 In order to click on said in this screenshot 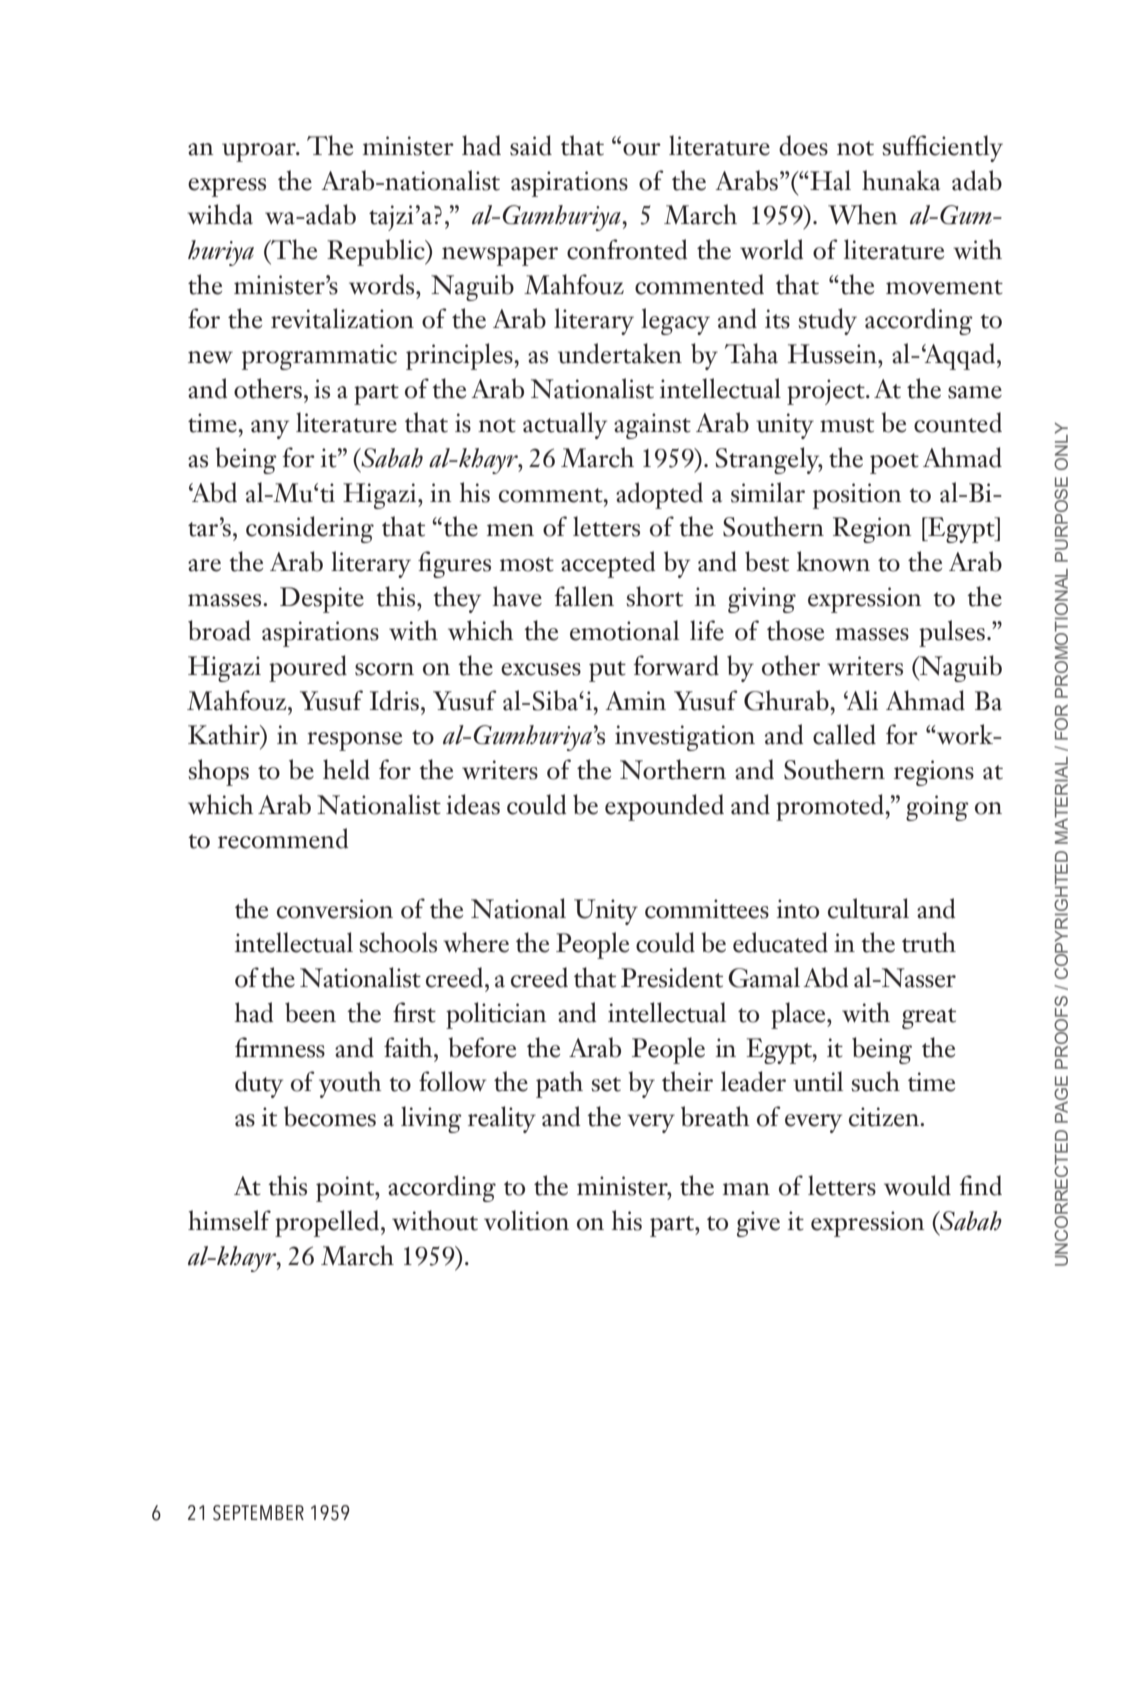, I will do `click(531, 145)`.
